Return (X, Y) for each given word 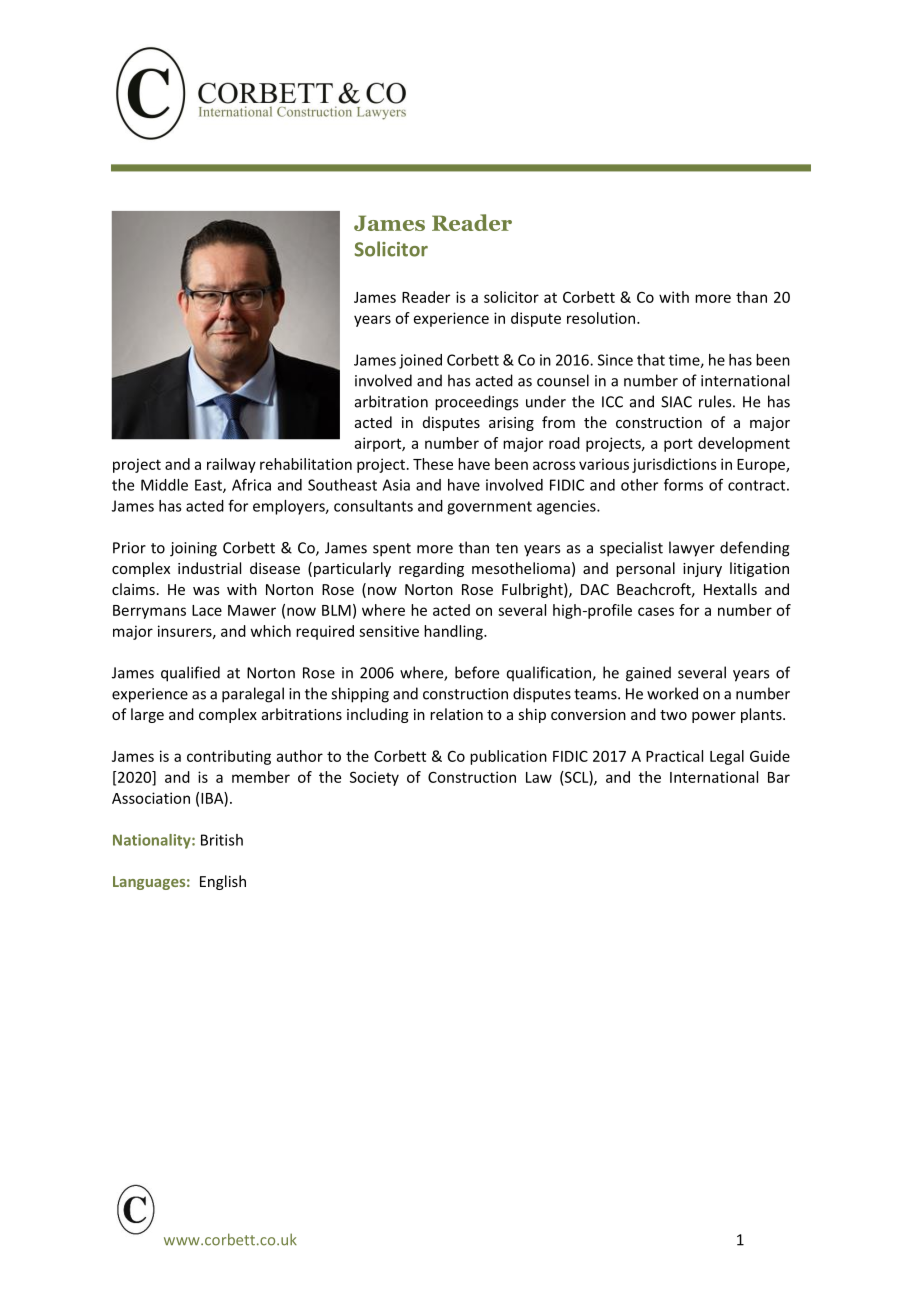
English (223, 882)
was (206, 591)
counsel (563, 380)
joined (420, 361)
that (651, 360)
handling (454, 632)
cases (656, 611)
